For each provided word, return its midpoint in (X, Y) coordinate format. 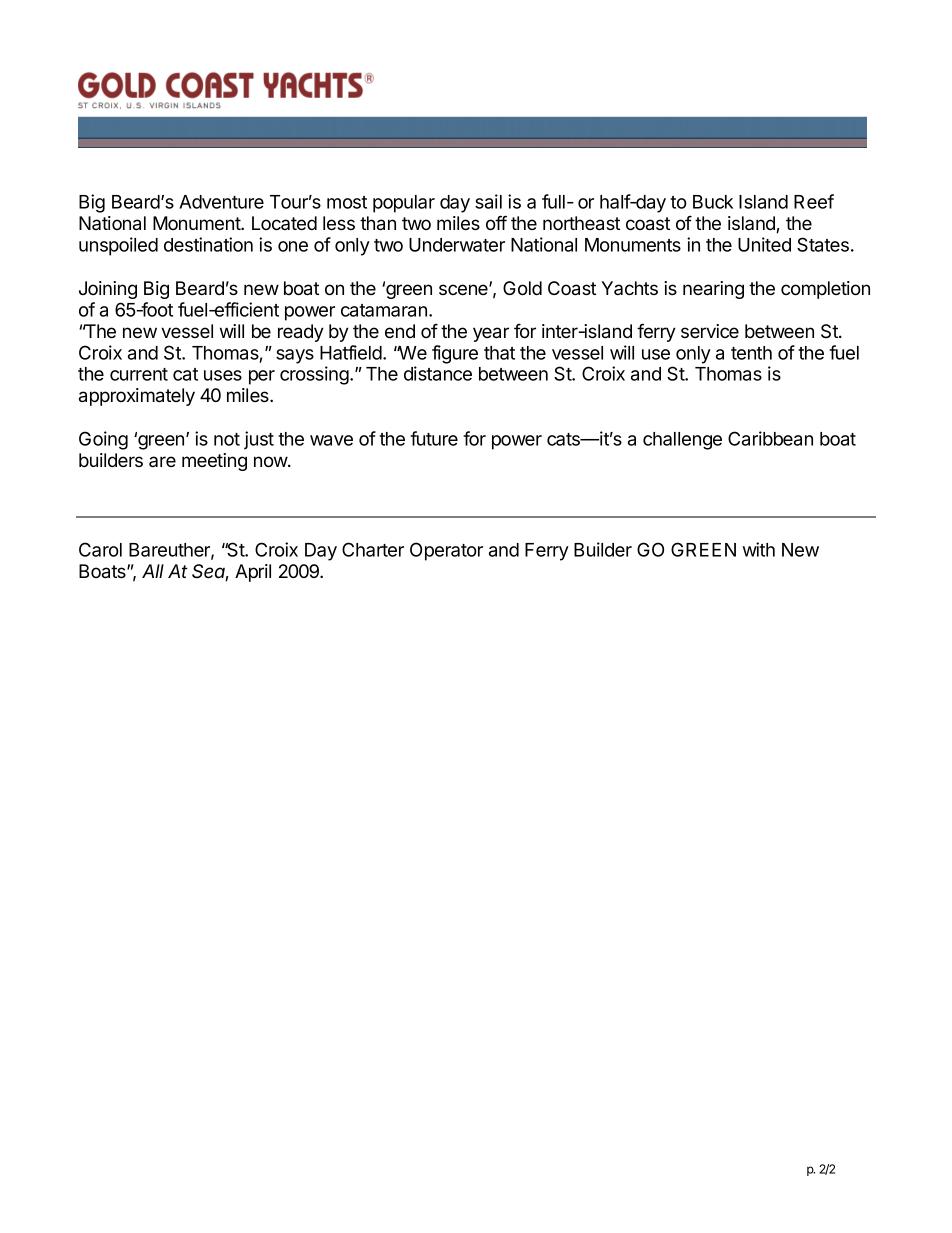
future (434, 438)
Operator (446, 551)
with (759, 549)
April (253, 573)
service (710, 331)
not (227, 439)
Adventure (221, 202)
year (491, 334)
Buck (713, 202)
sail (488, 201)
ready (301, 333)
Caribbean (770, 438)
